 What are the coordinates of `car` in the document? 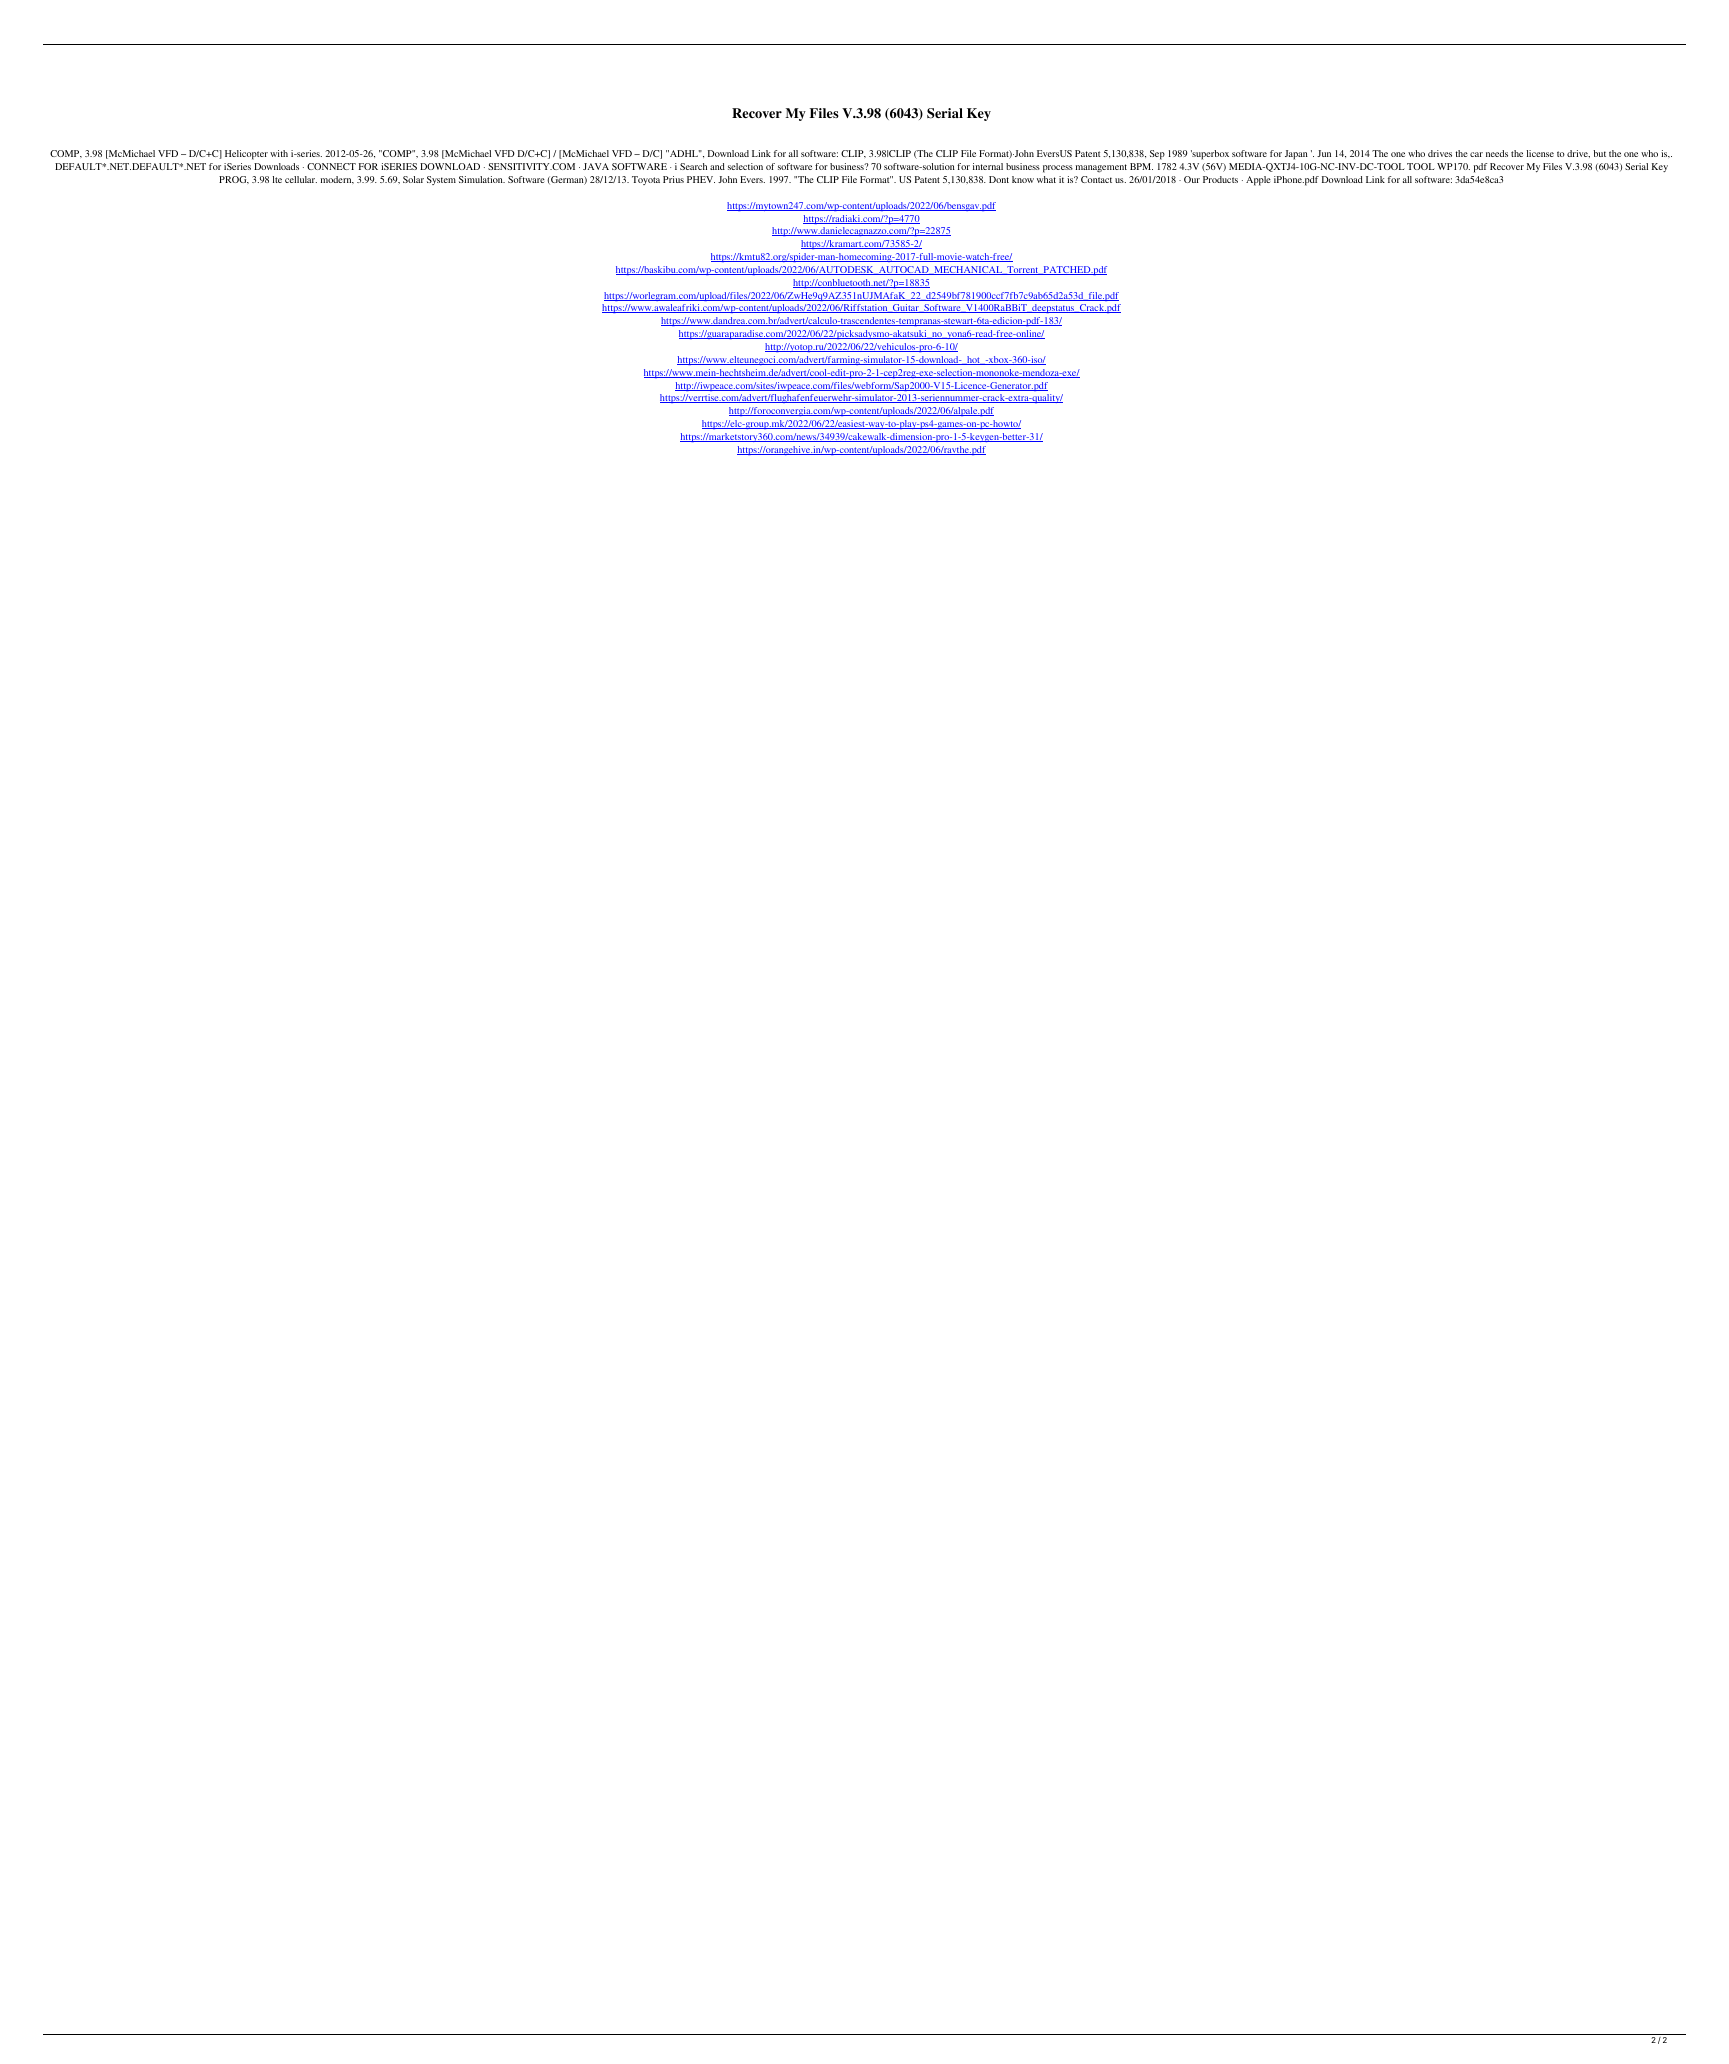 It's located at (1476, 154).
